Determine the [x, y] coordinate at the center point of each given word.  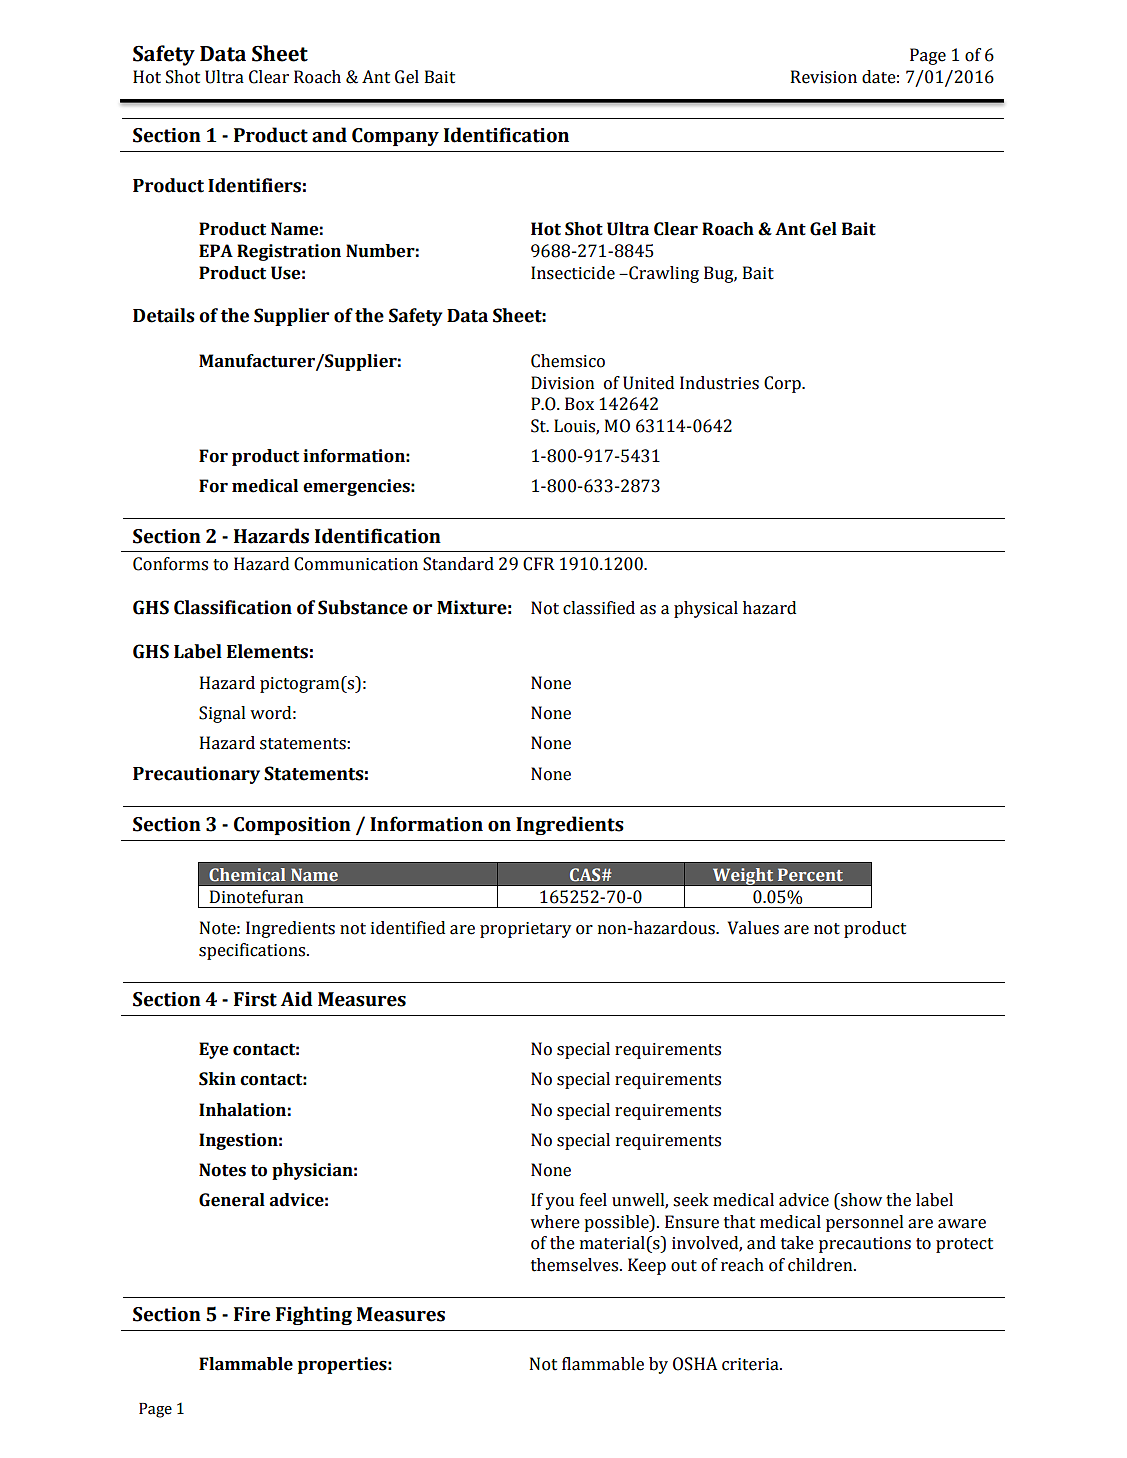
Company [395, 137]
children [821, 1265]
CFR [539, 564]
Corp [783, 384]
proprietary [525, 930]
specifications [253, 951]
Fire [252, 1314]
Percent [810, 874]
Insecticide [573, 273]
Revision [824, 77]
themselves [576, 1265]
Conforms [170, 564]
